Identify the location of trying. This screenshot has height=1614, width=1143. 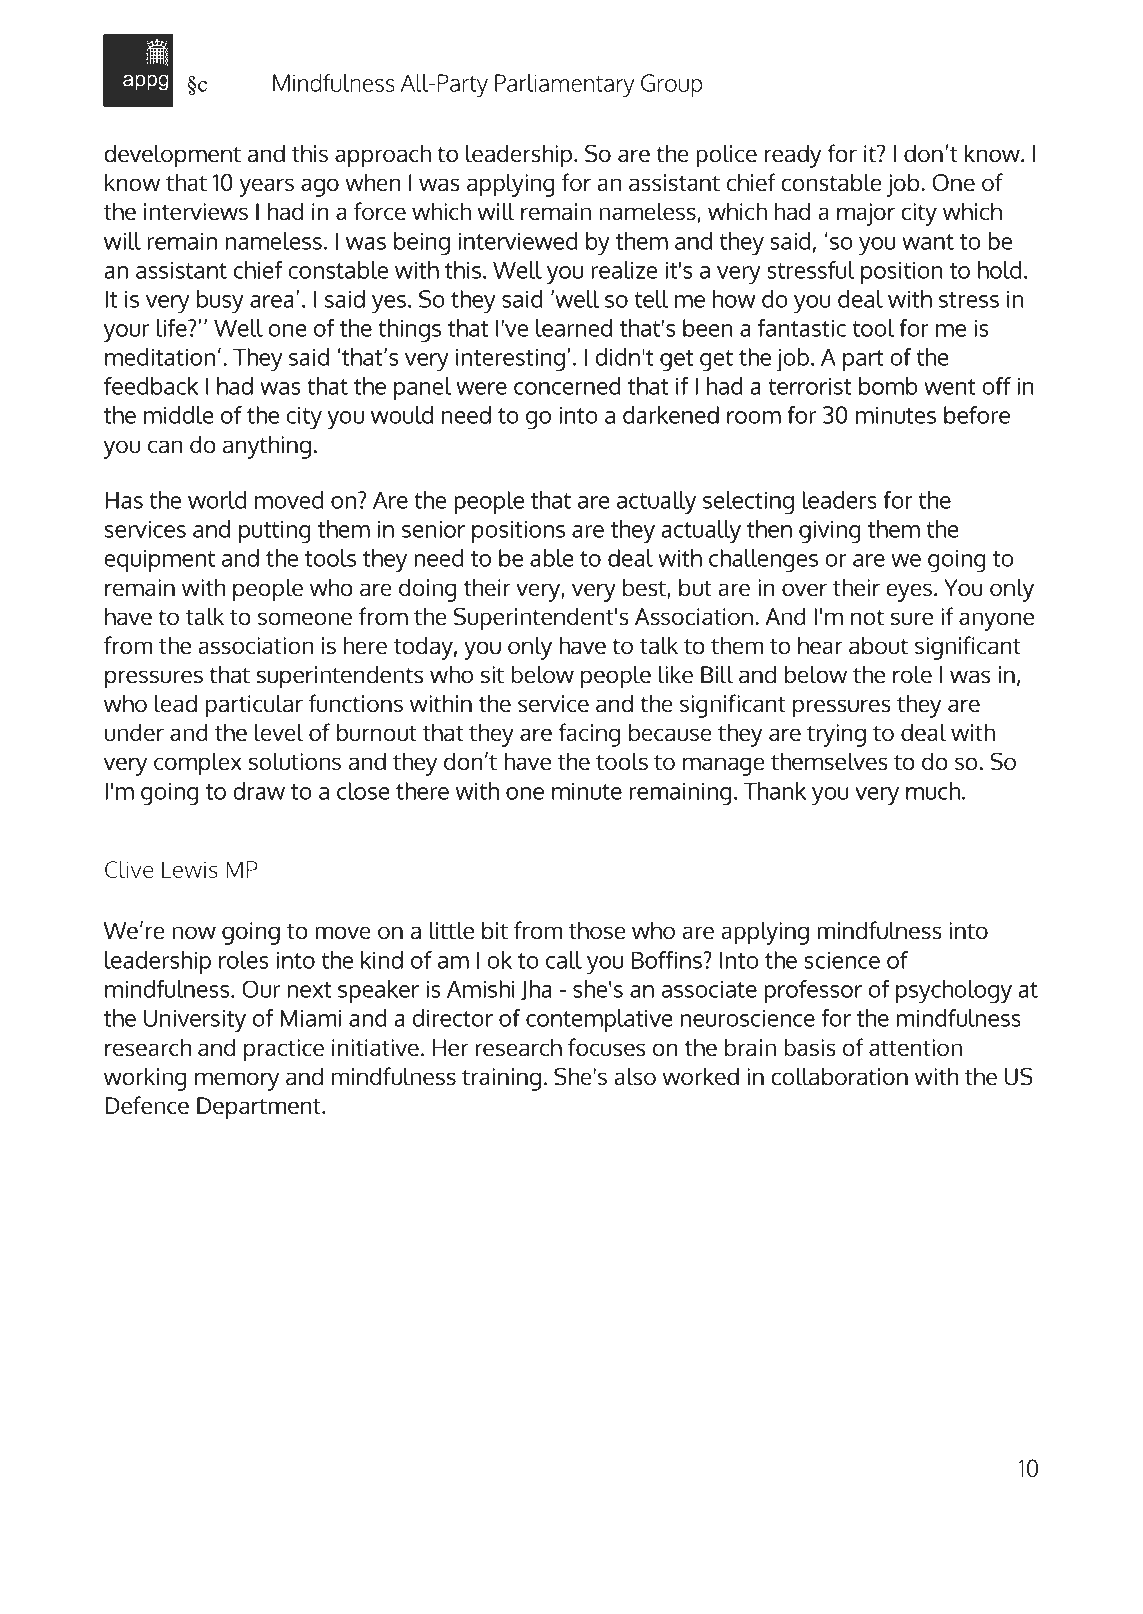
(836, 735).
